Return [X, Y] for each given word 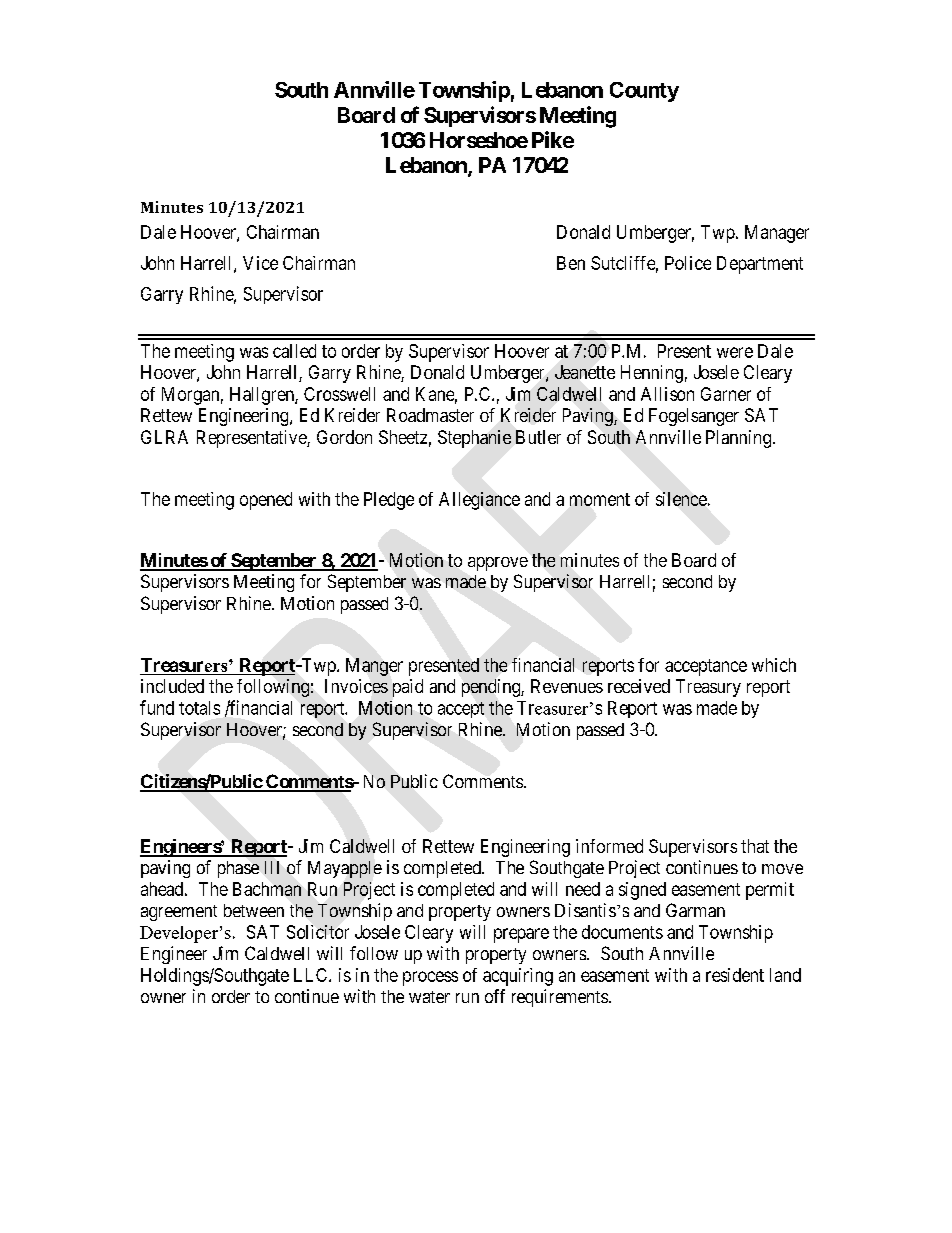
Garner [726, 394]
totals [199, 708]
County [644, 92]
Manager [777, 234]
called [294, 351]
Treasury [708, 688]
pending [492, 688]
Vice [260, 263]
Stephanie [474, 439]
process [430, 978]
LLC [312, 975]
